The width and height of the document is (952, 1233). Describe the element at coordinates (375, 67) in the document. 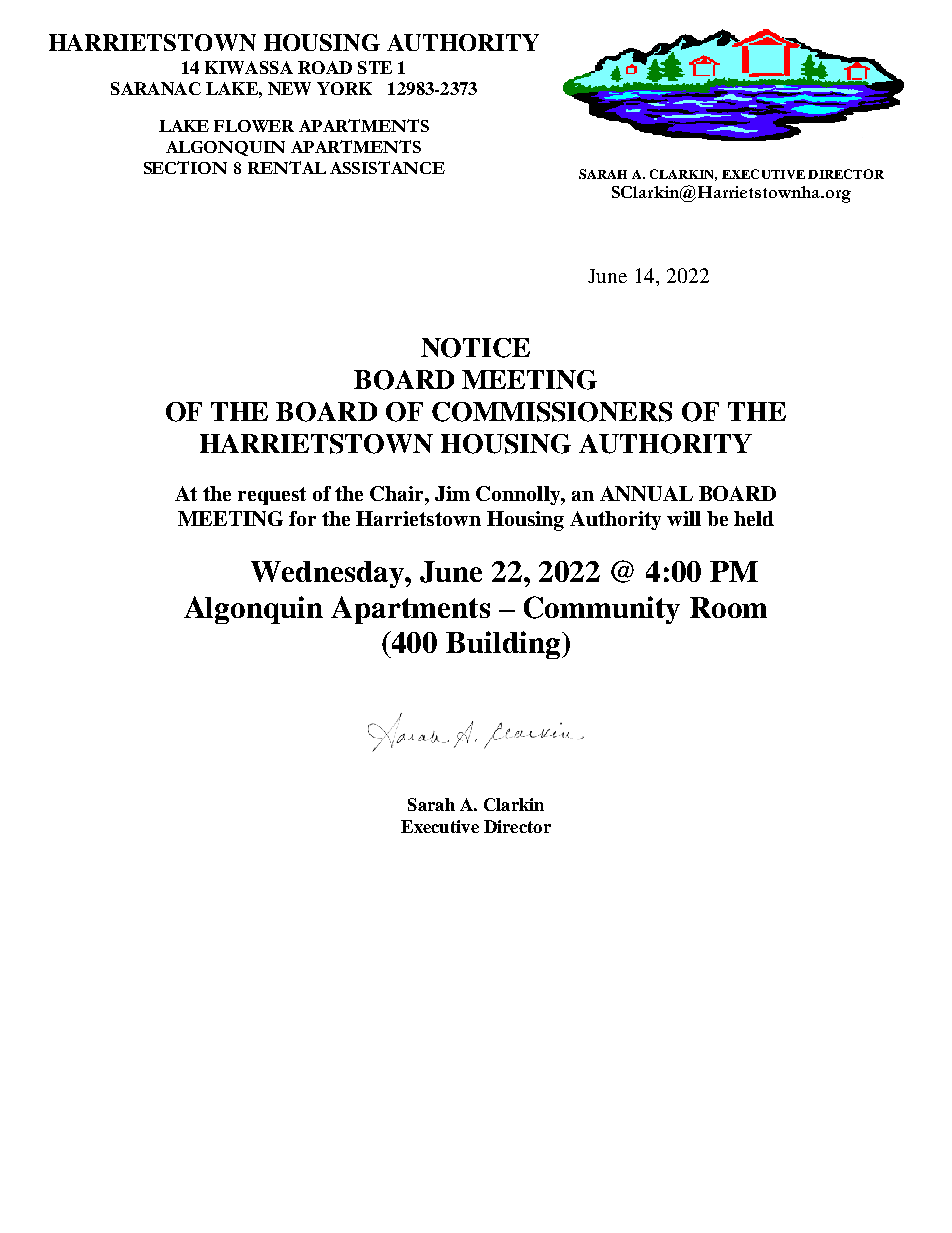

I see `STE` at that location.
